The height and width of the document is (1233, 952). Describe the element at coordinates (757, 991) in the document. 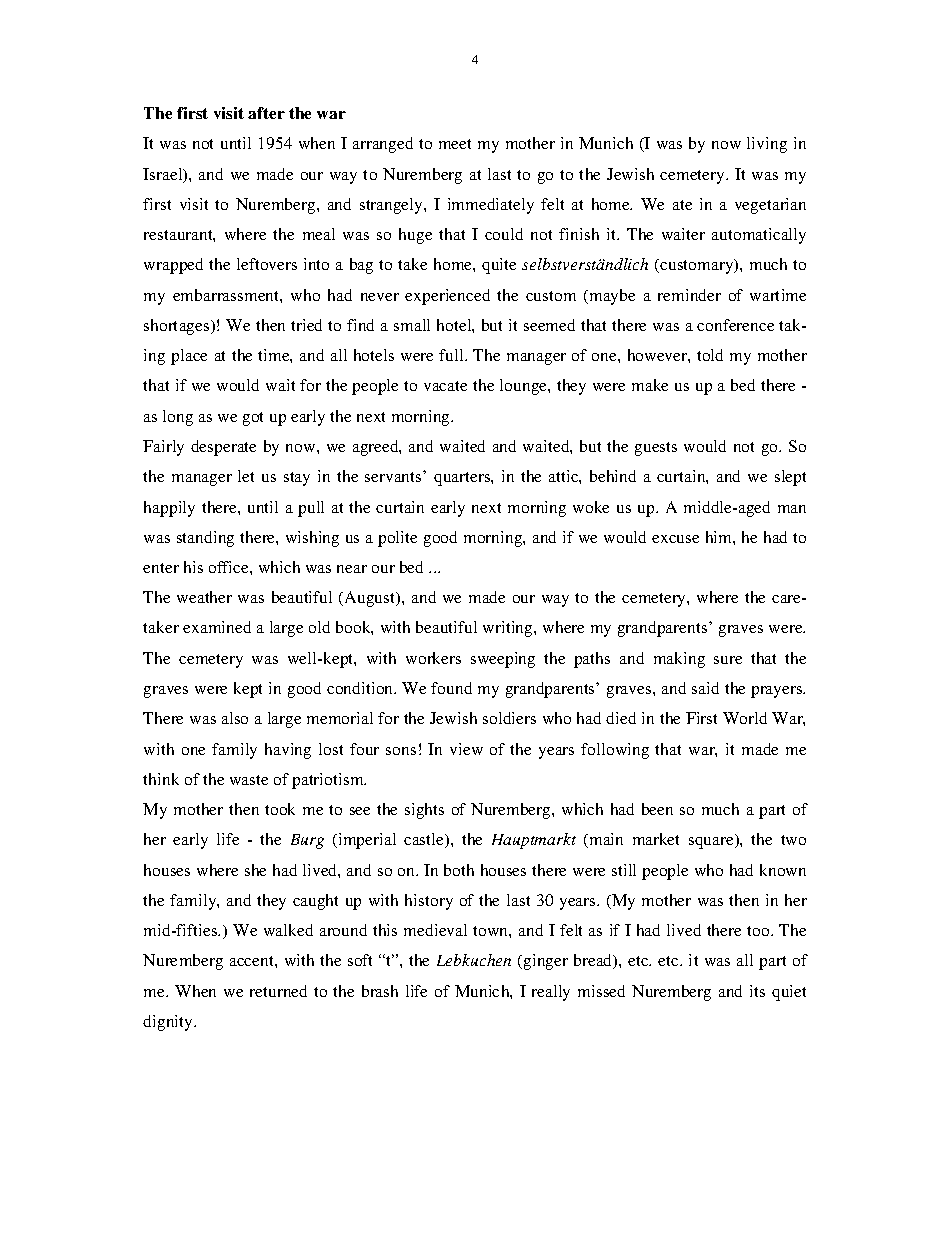

I see `its` at that location.
